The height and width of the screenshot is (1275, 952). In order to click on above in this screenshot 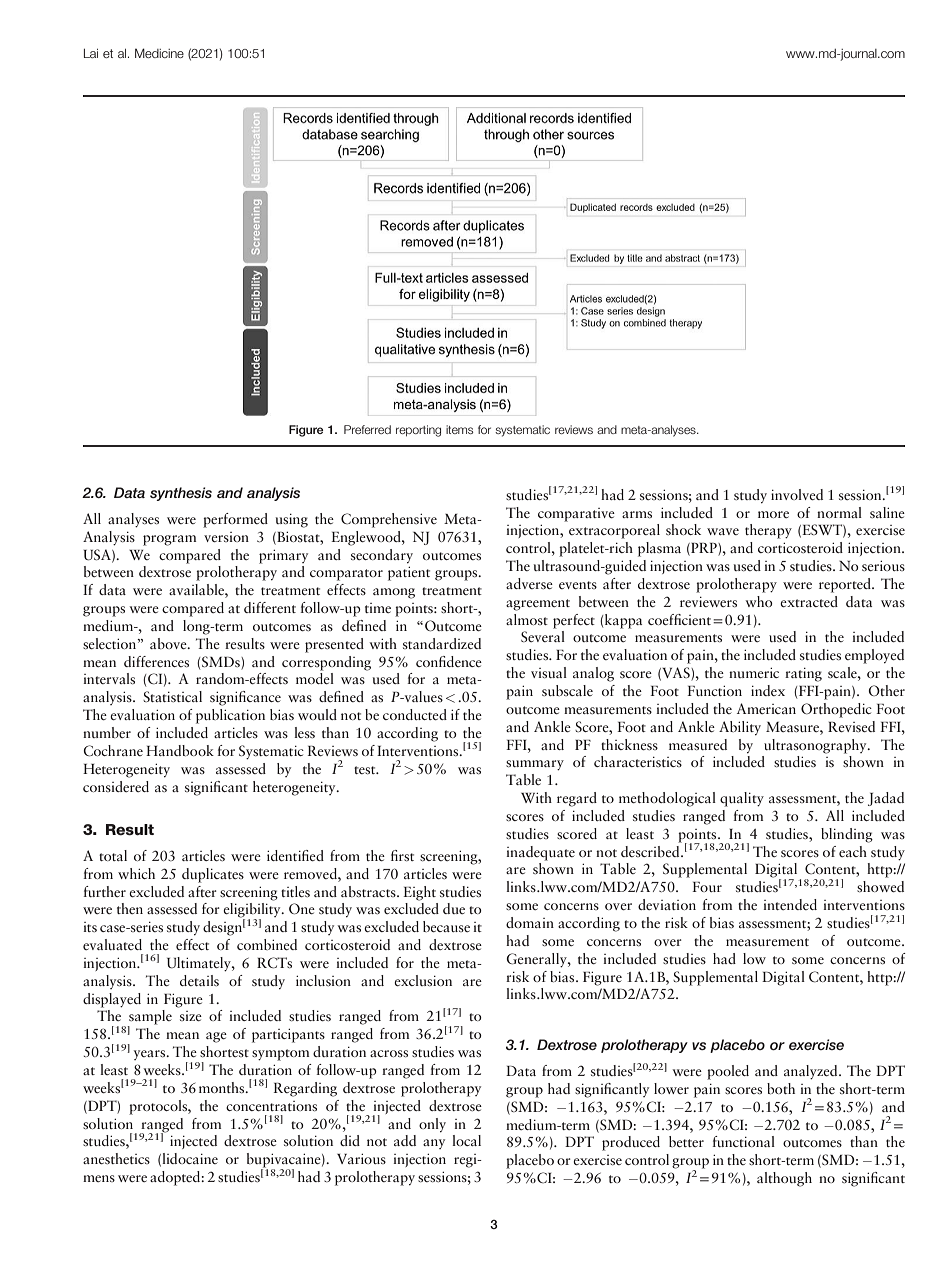, I will do `click(169, 643)`.
